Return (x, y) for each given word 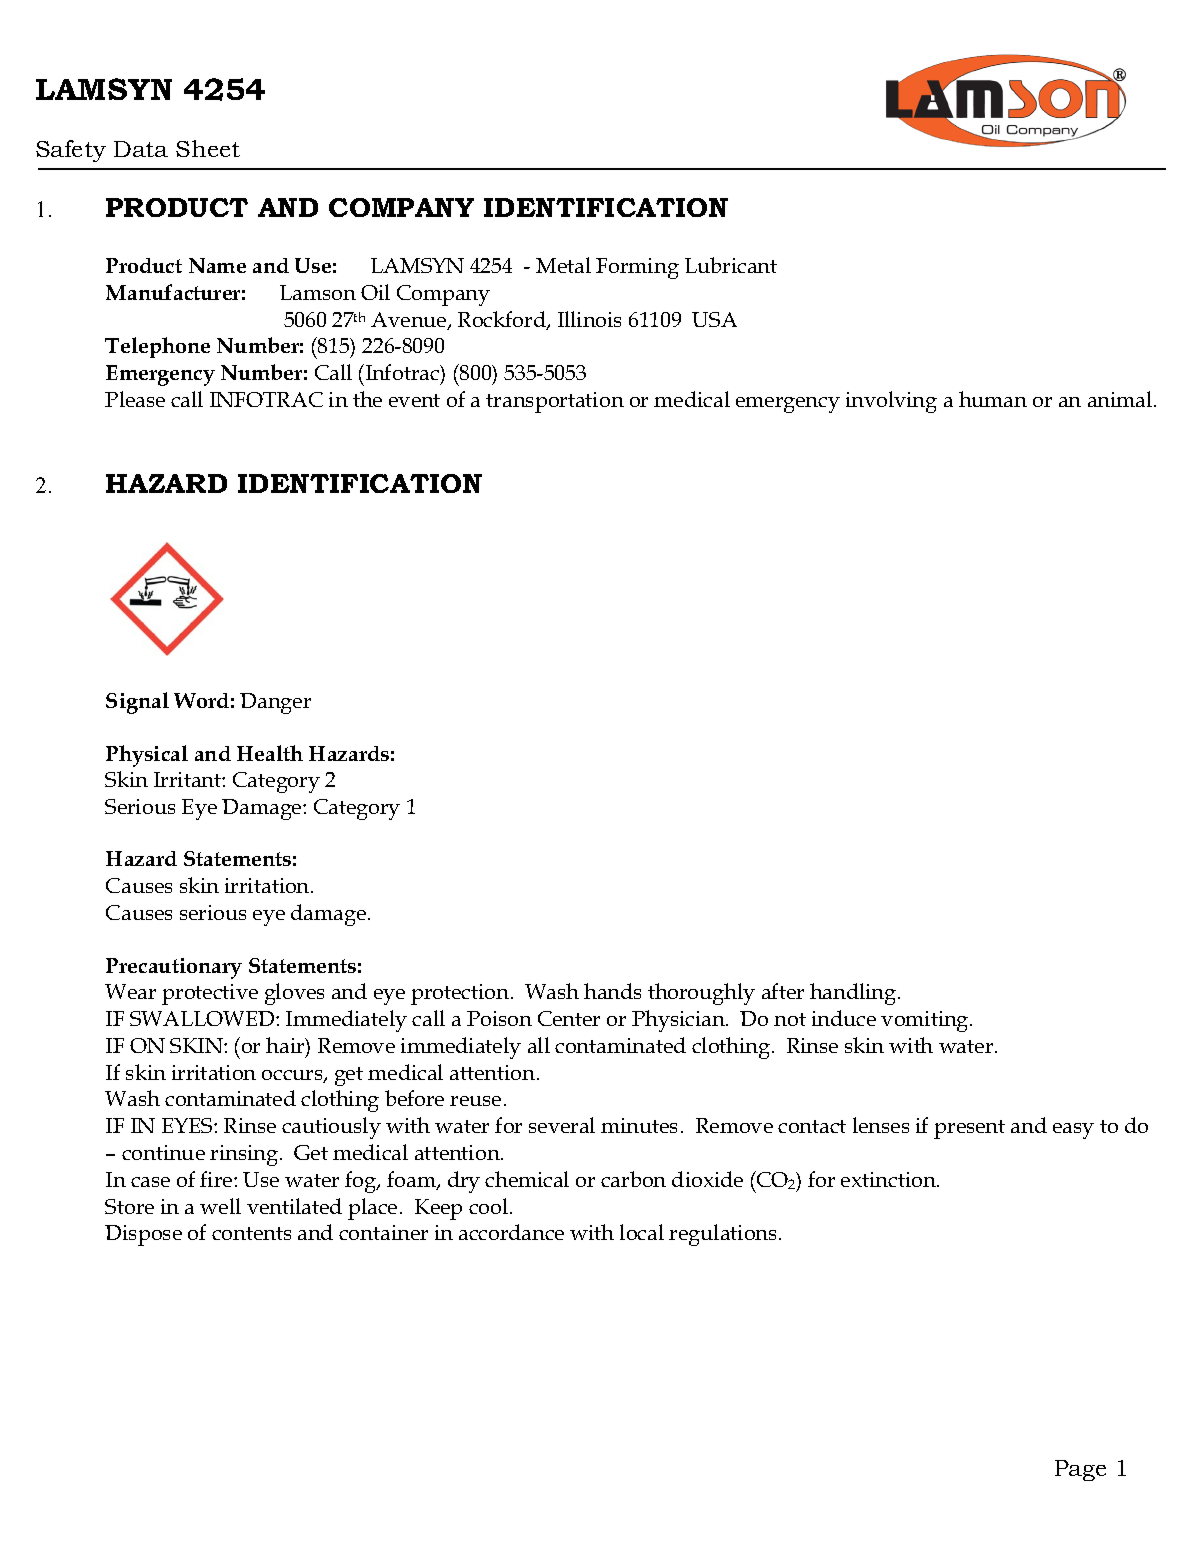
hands (612, 991)
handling (854, 994)
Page (1080, 1470)
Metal (563, 265)
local (642, 1232)
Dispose (143, 1235)
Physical (147, 756)
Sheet (208, 148)
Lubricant (731, 265)
